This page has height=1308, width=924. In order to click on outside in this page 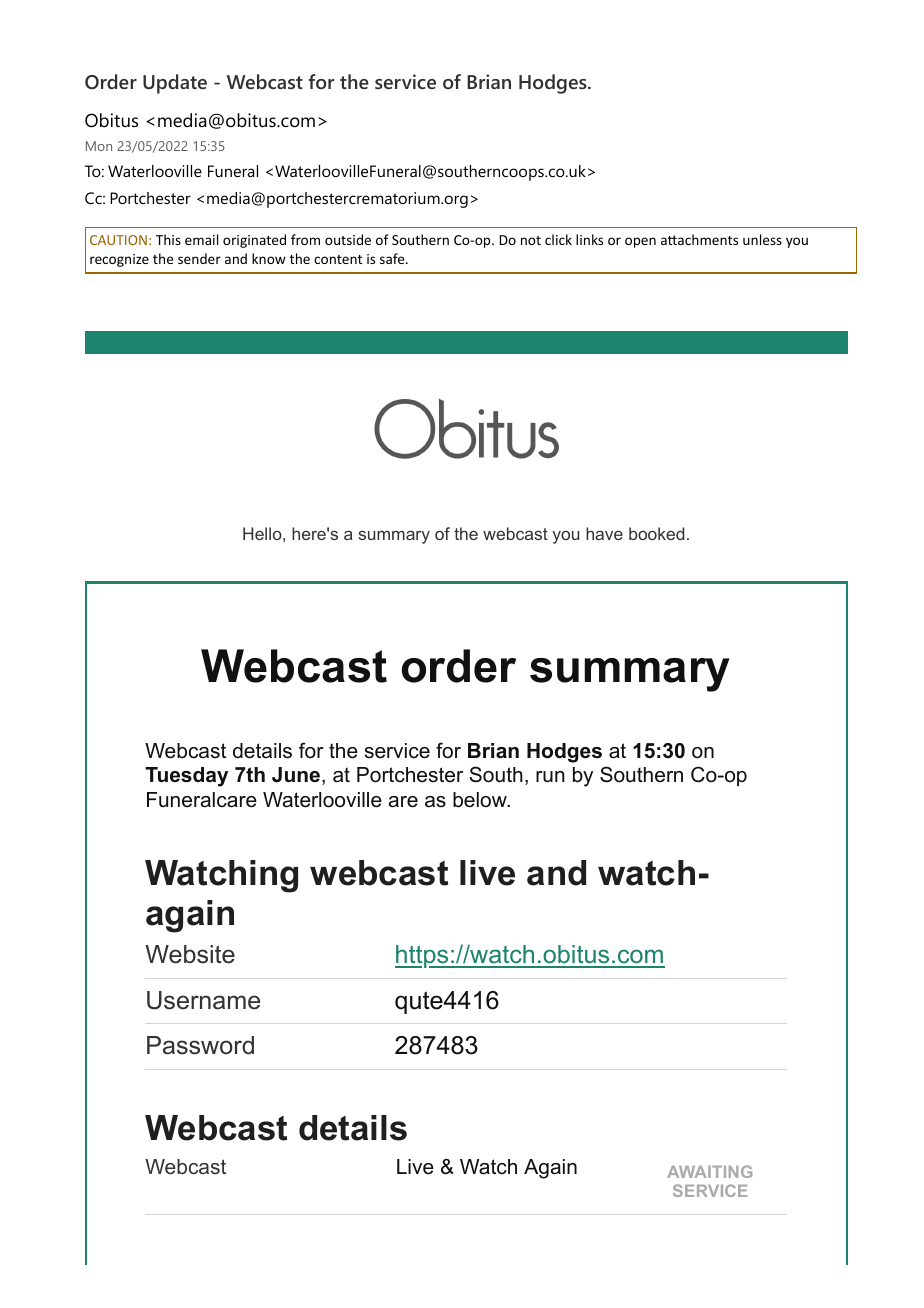, I will do `click(348, 239)`.
